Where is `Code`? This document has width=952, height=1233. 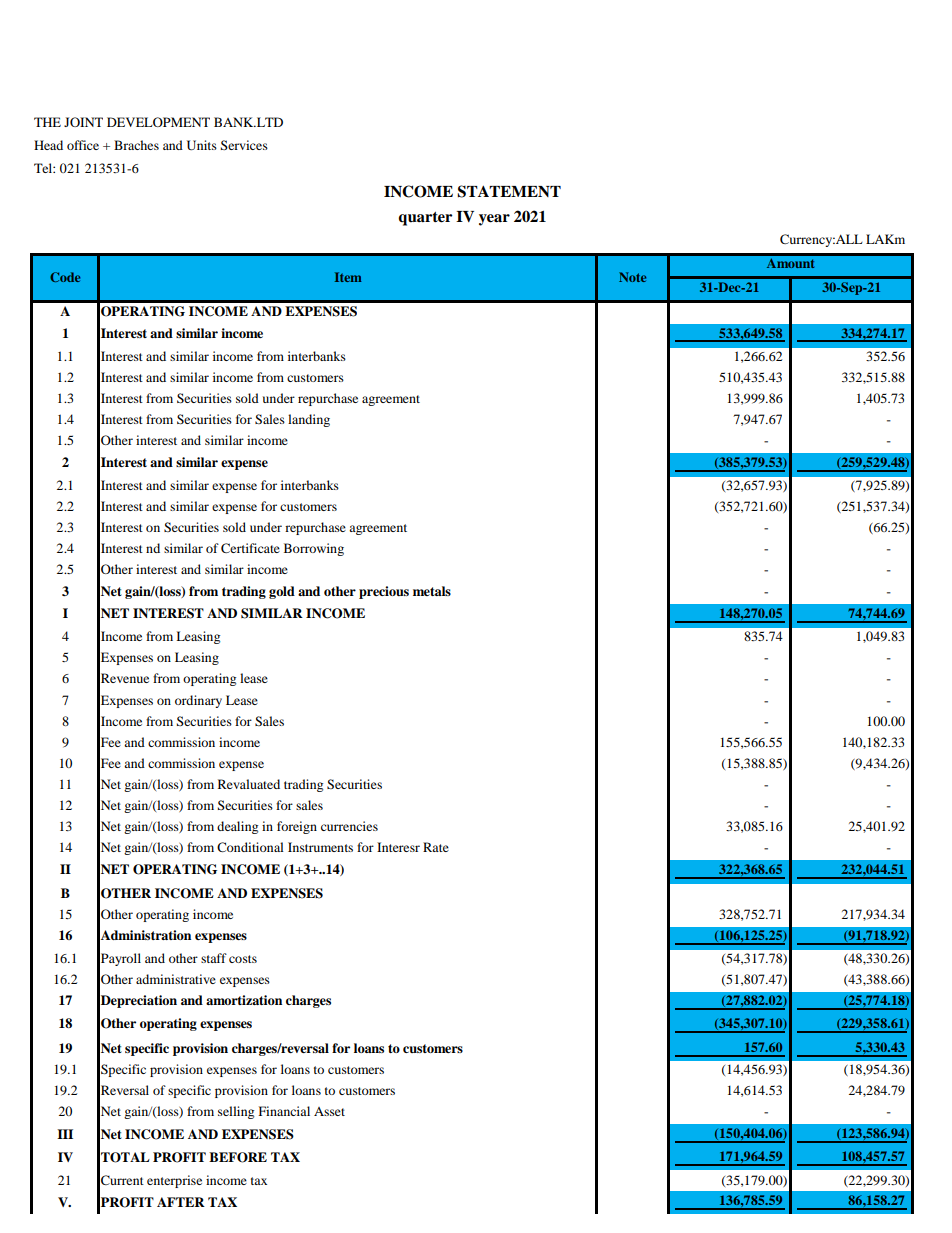 Code is located at coordinates (65, 277).
